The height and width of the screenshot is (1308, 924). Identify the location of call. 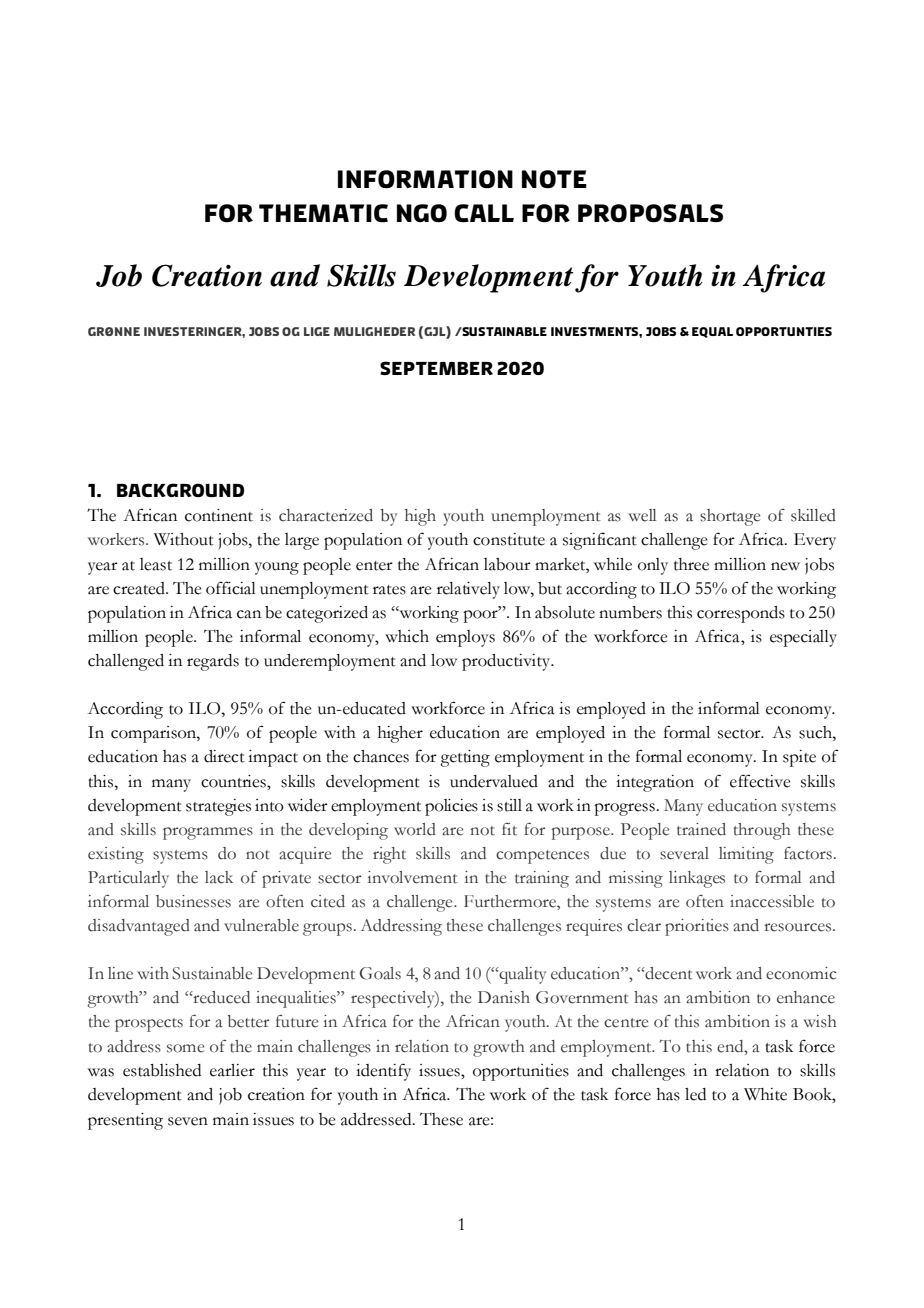
(484, 213).
